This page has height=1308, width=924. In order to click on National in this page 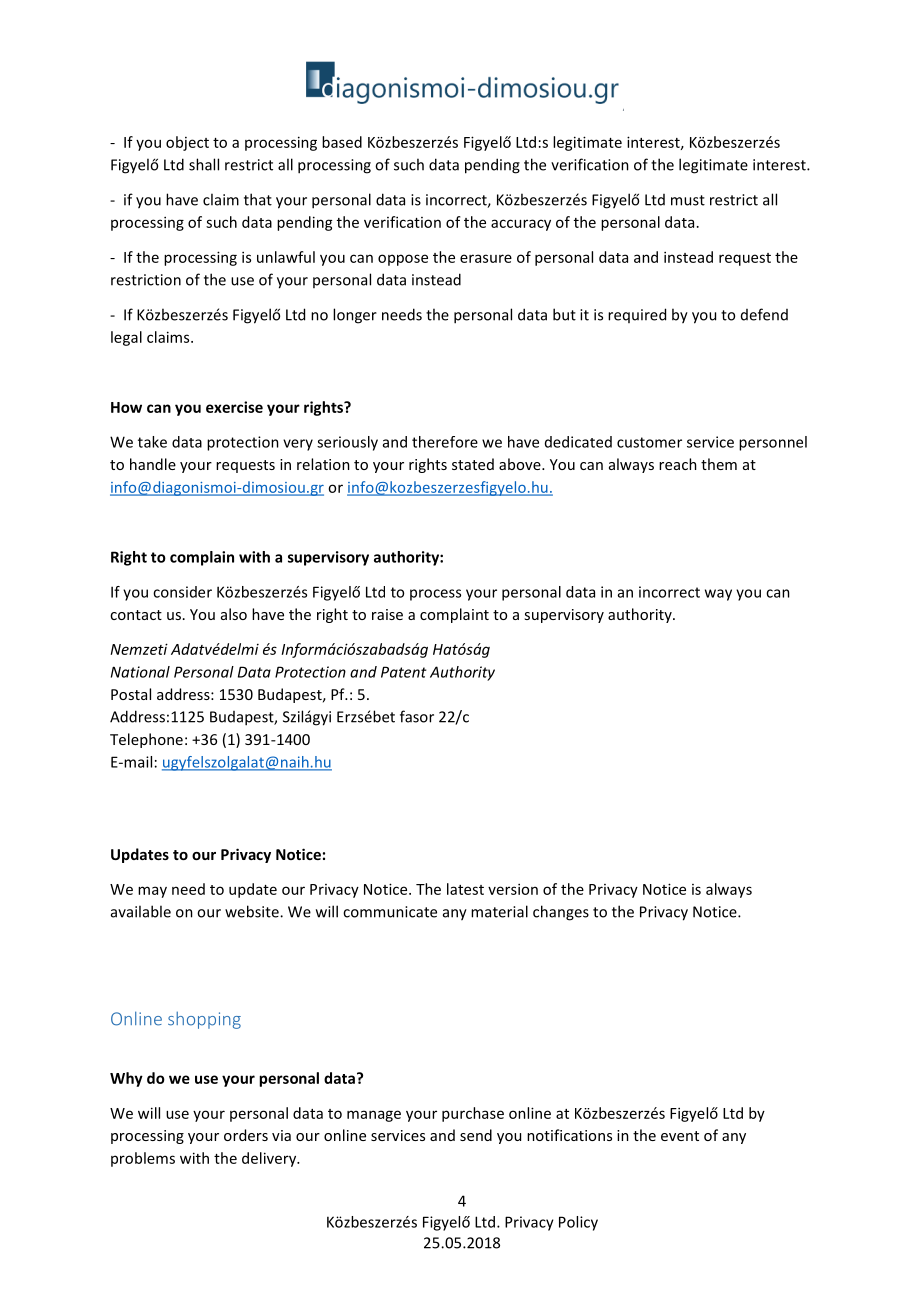, I will do `click(140, 672)`.
